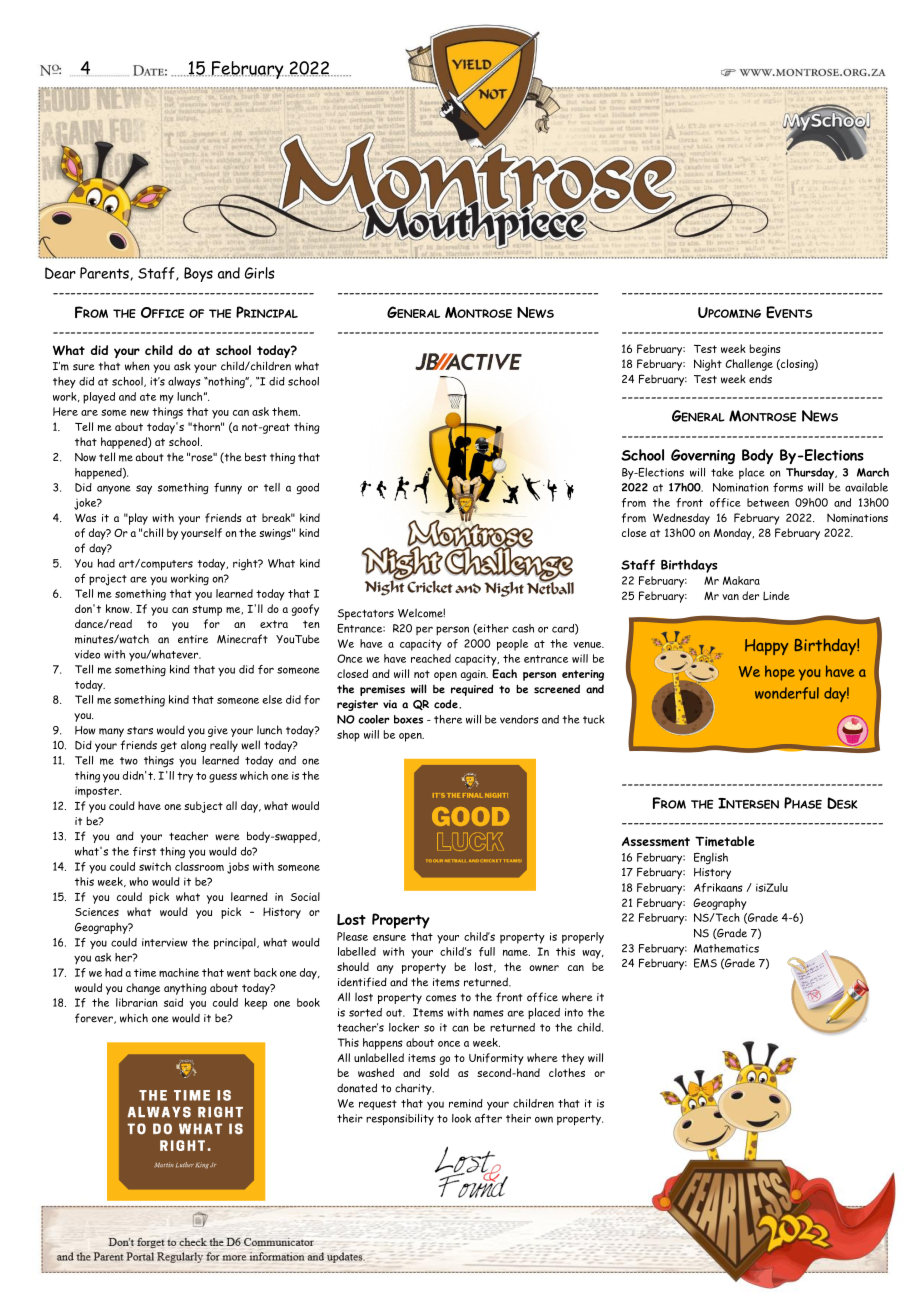 This document has height=1308, width=924. I want to click on cash, so click(523, 628).
